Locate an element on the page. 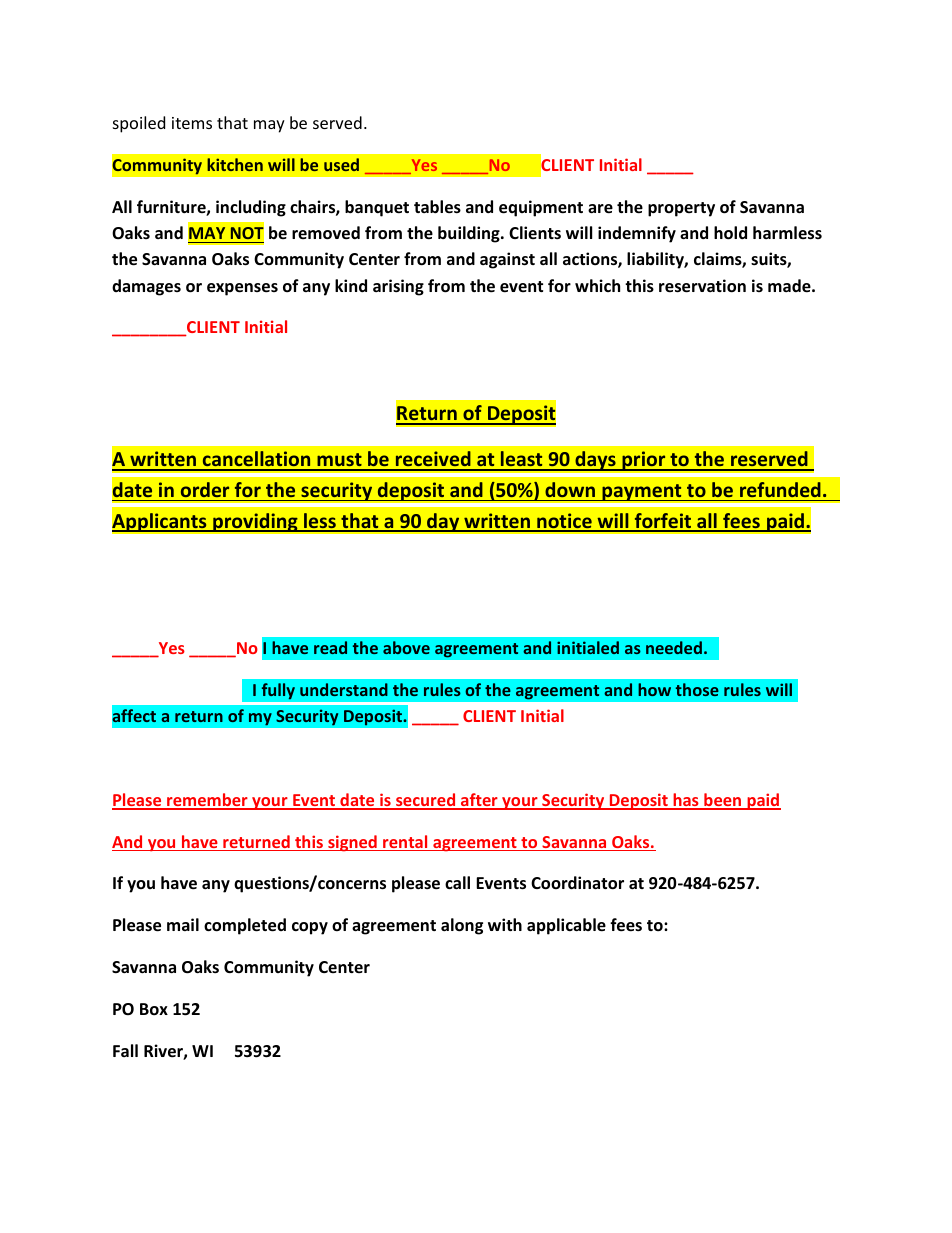 The image size is (952, 1233). along is located at coordinates (462, 926).
